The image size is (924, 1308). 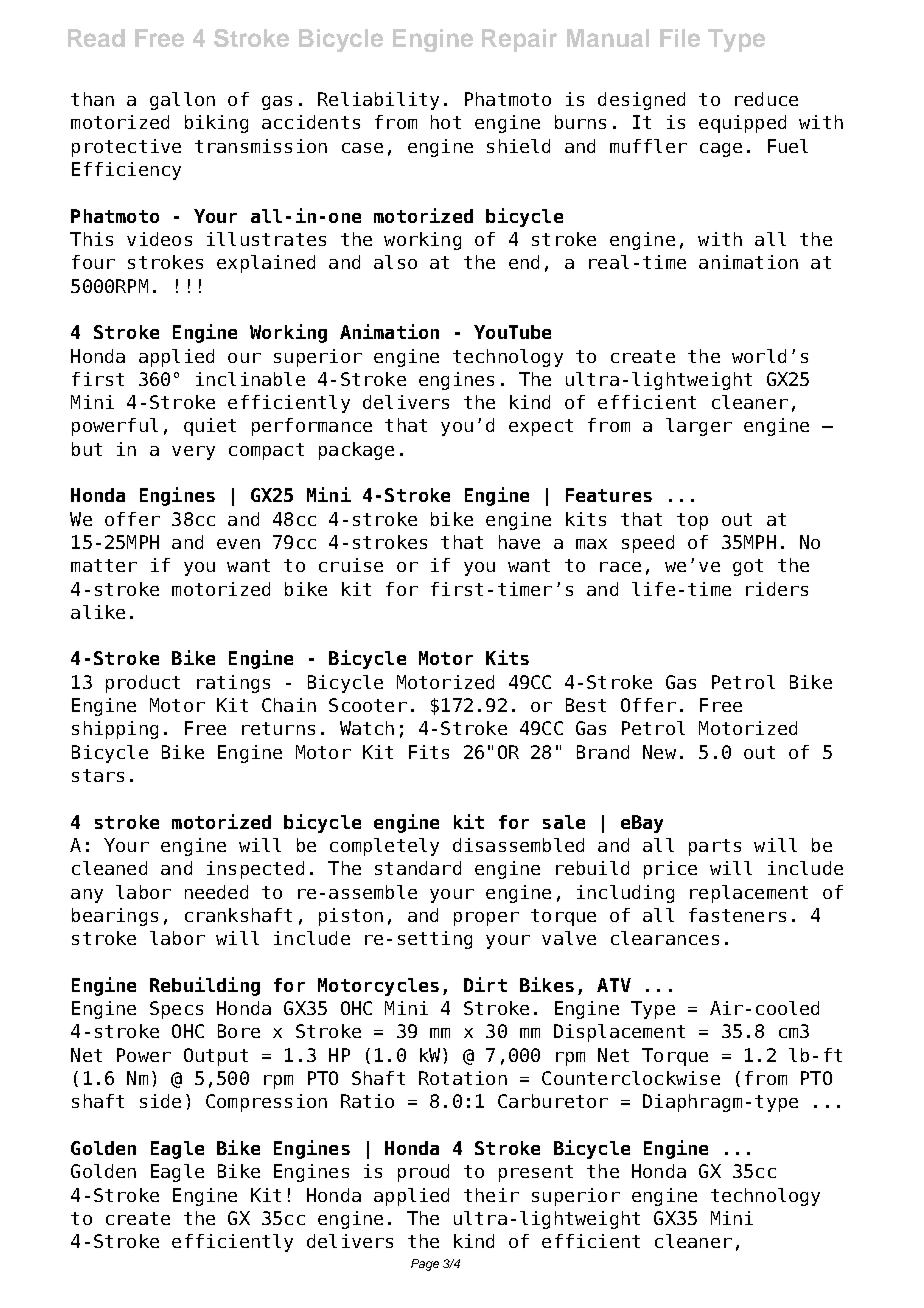 What do you see at coordinates (446, 122) in the document?
I see `hot` at bounding box center [446, 122].
